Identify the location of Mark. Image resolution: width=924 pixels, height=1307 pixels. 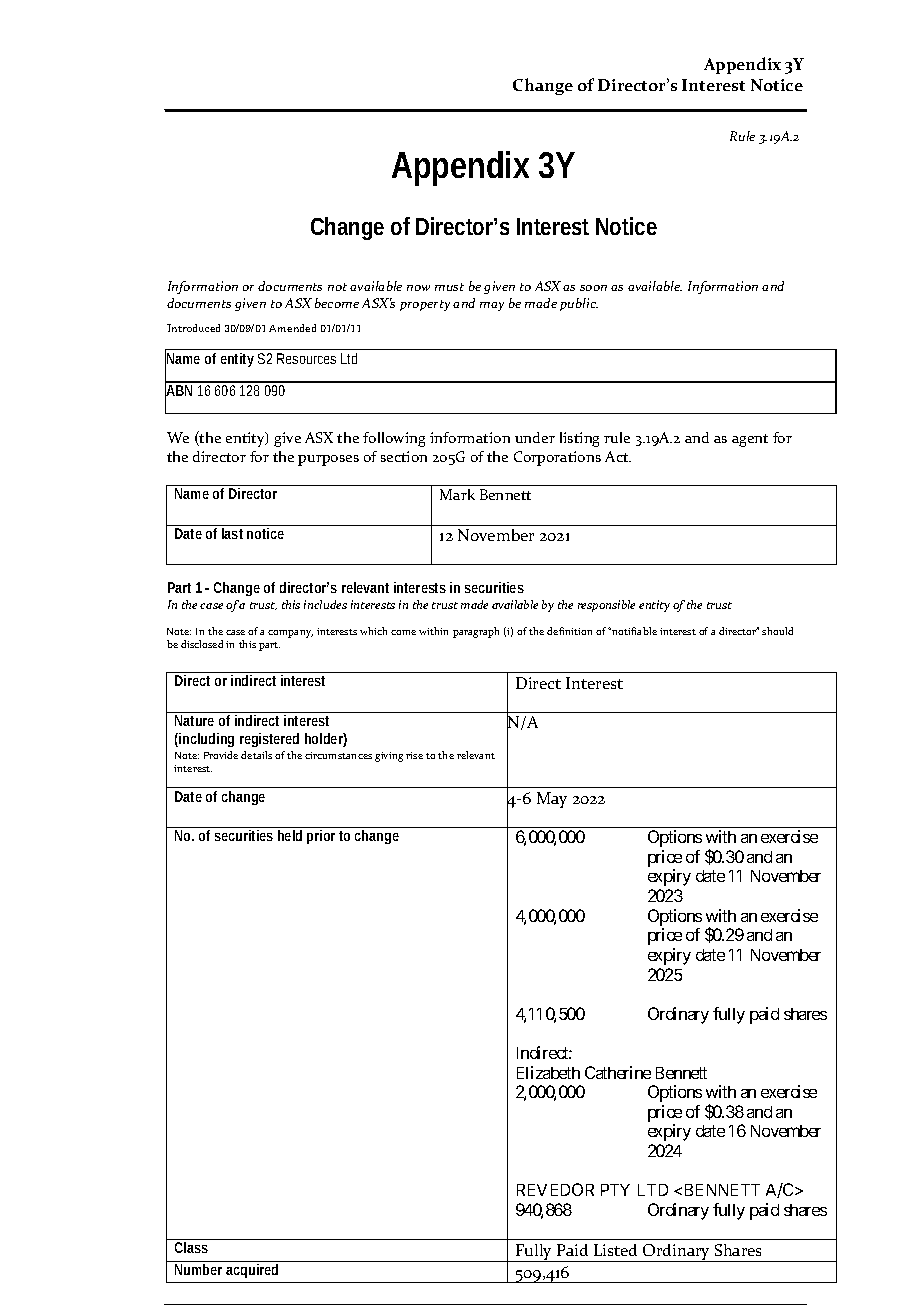
(457, 494).
